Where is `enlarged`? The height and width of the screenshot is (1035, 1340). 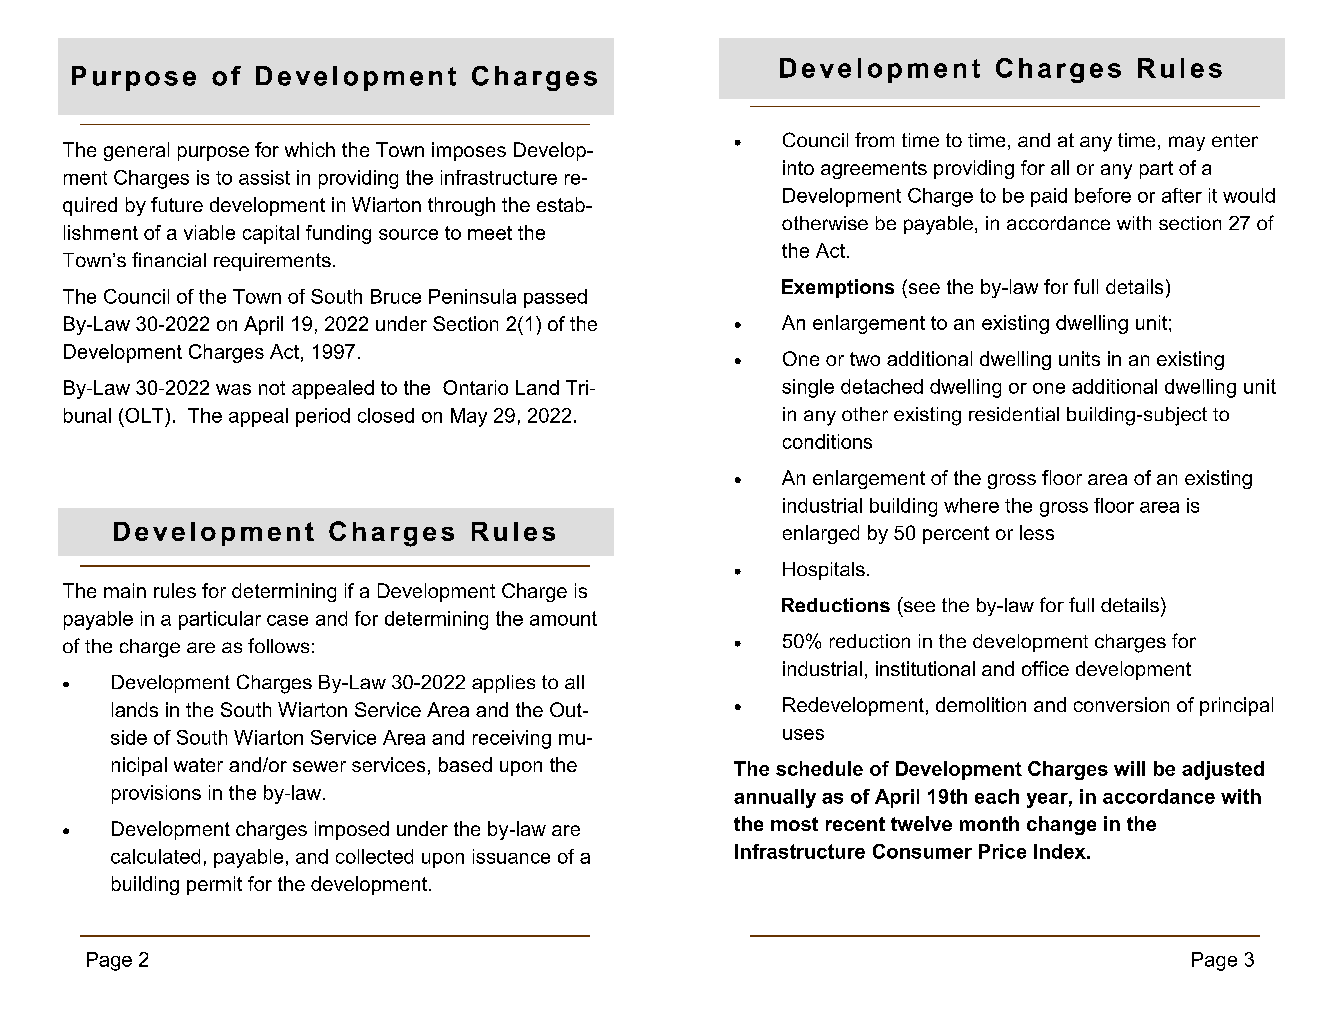
enlarged is located at coordinates (821, 534).
